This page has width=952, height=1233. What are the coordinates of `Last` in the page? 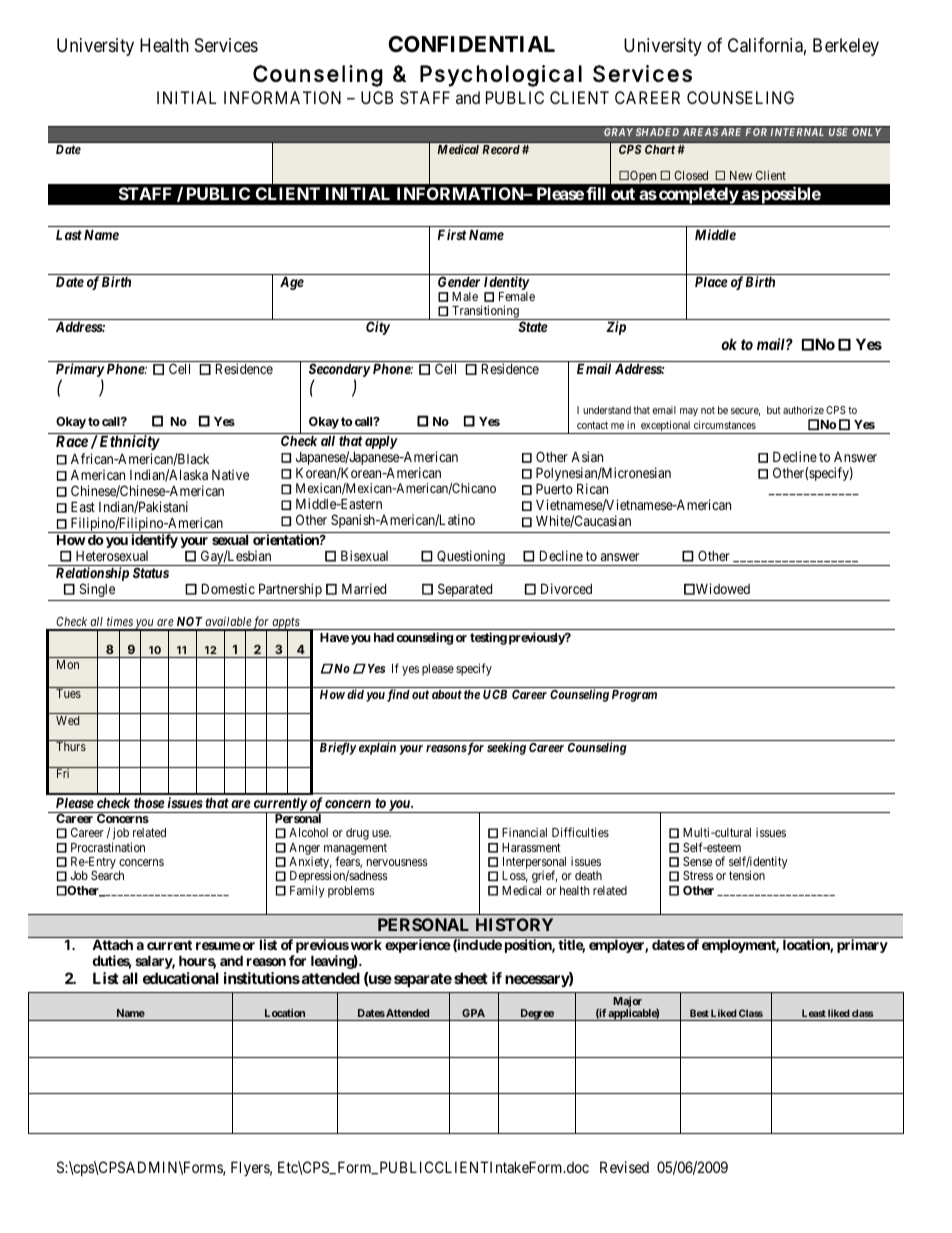 It's located at (69, 234).
